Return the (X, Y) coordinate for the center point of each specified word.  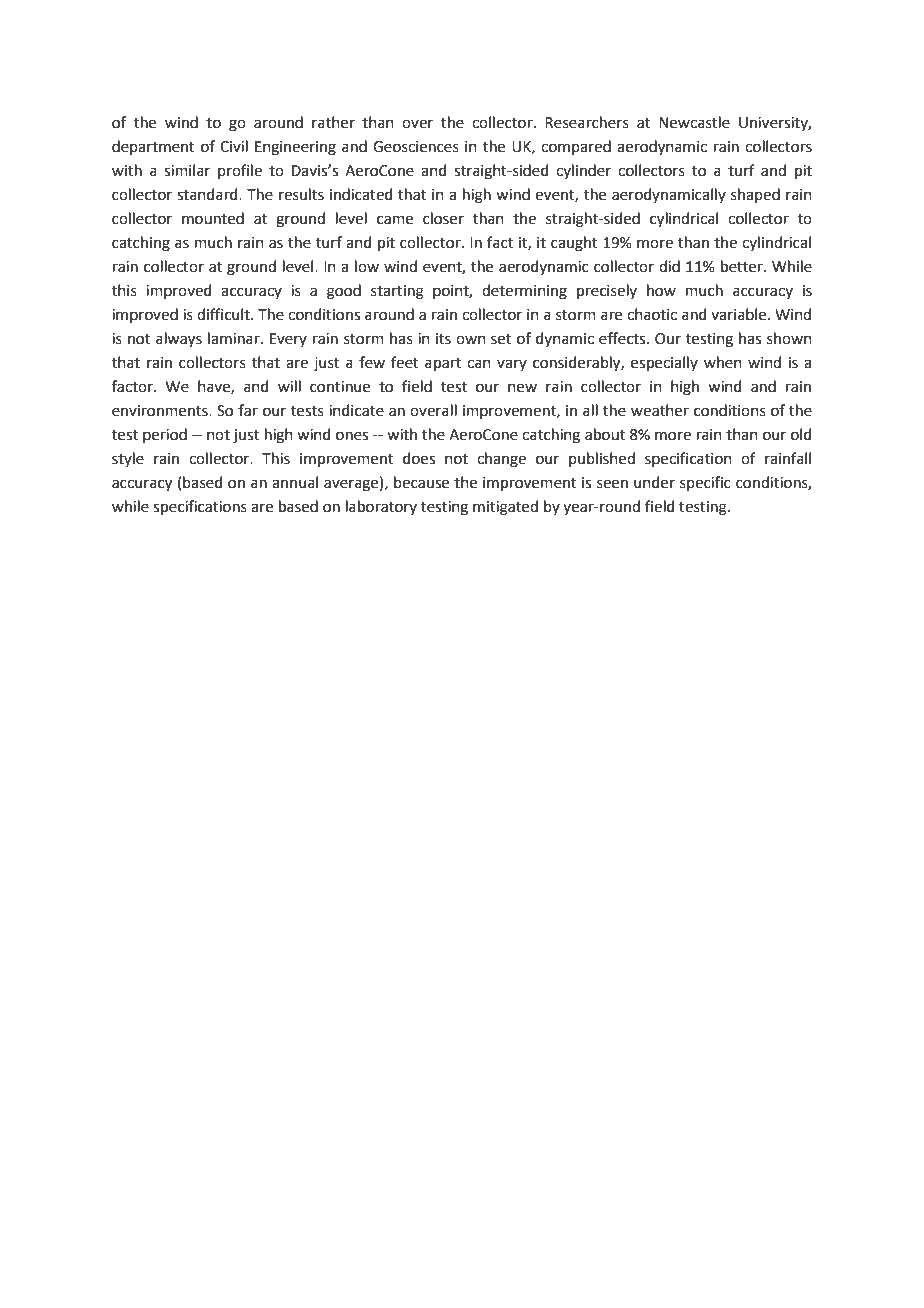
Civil (234, 146)
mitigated (505, 508)
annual (295, 482)
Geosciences (416, 147)
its (443, 339)
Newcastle (694, 122)
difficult (224, 314)
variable (740, 314)
